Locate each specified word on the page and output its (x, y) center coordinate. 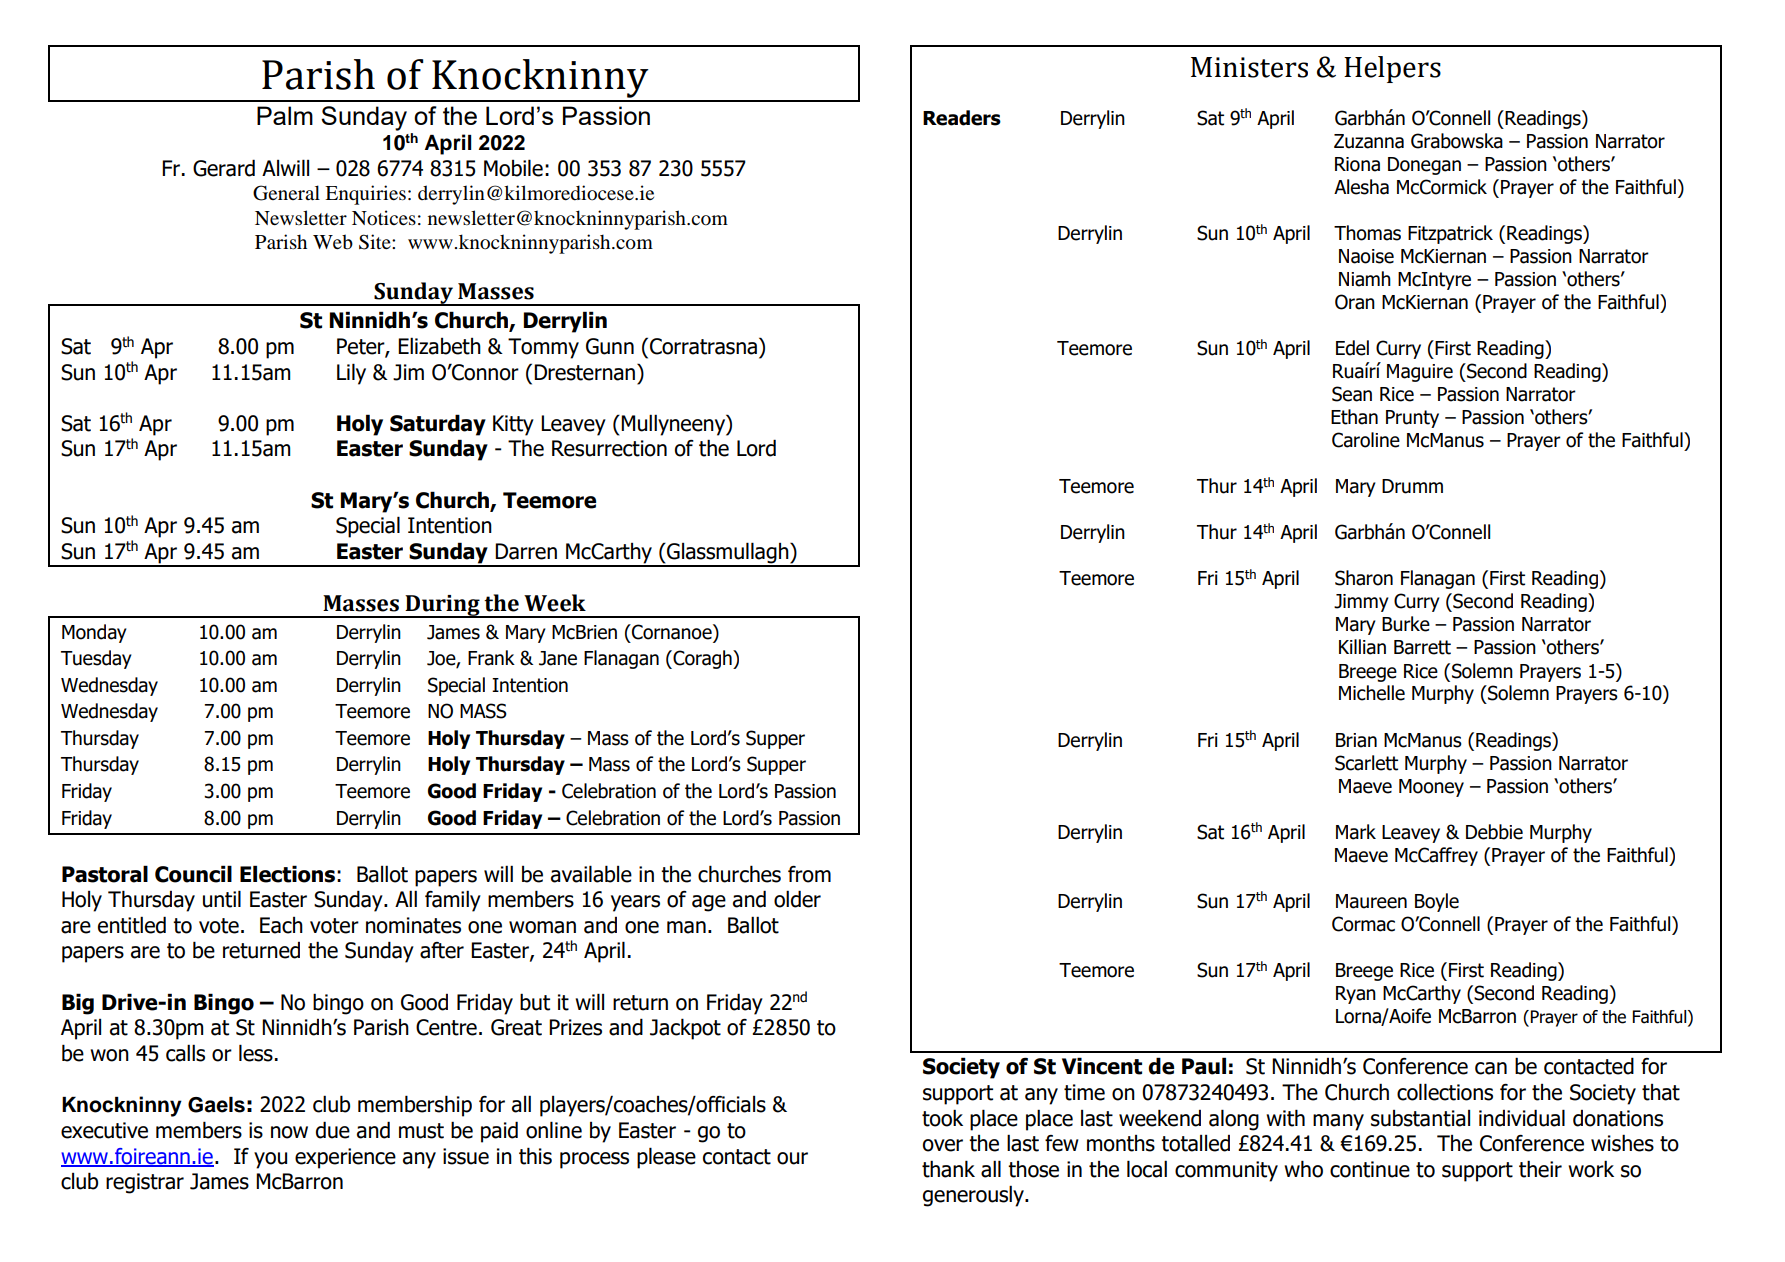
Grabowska (1457, 141)
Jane (558, 658)
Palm (285, 115)
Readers (962, 118)
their (1540, 1169)
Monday (94, 633)
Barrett (1422, 647)
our (792, 1158)
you (270, 1160)
